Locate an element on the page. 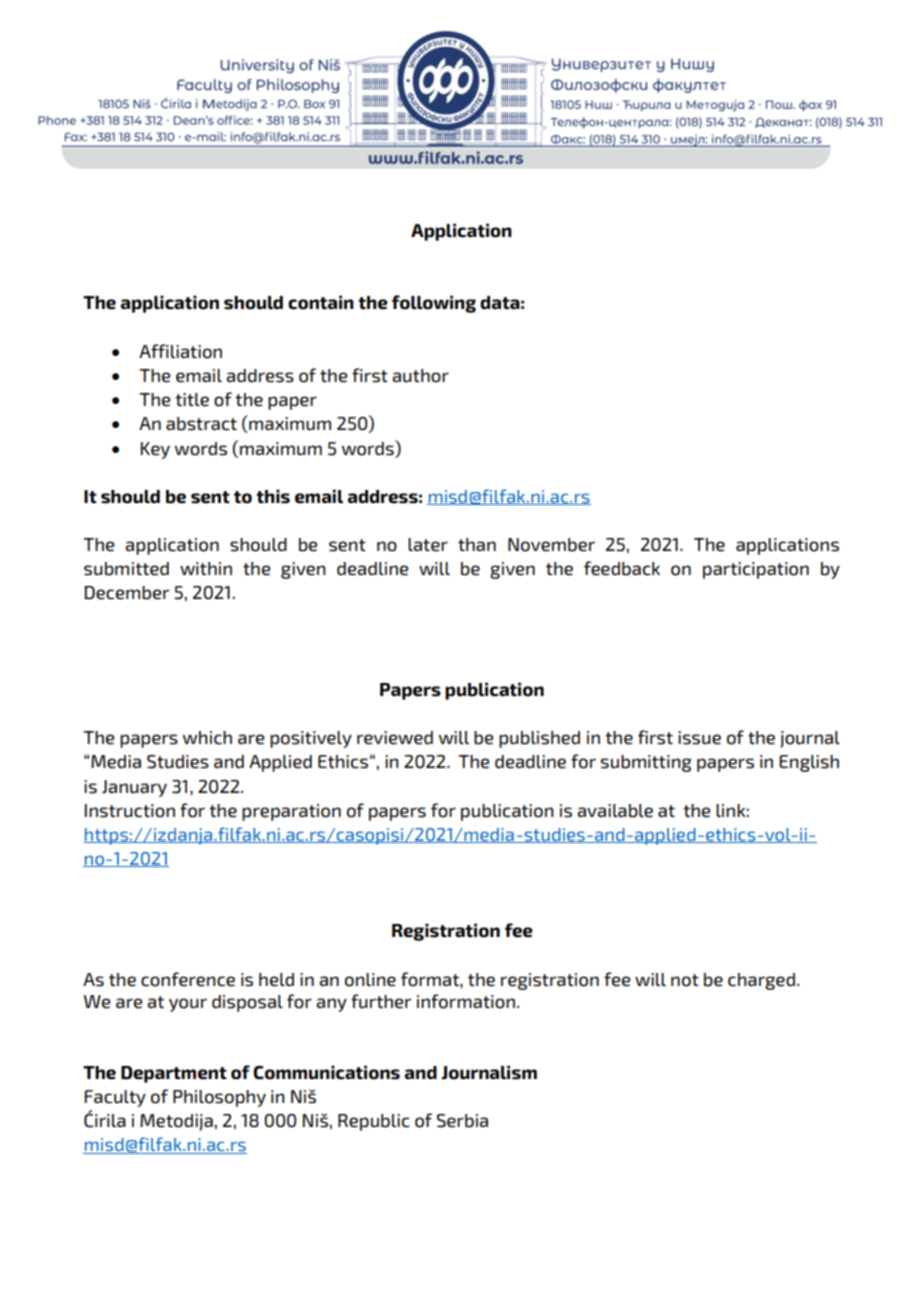 This page has width=924, height=1308. not is located at coordinates (685, 980).
